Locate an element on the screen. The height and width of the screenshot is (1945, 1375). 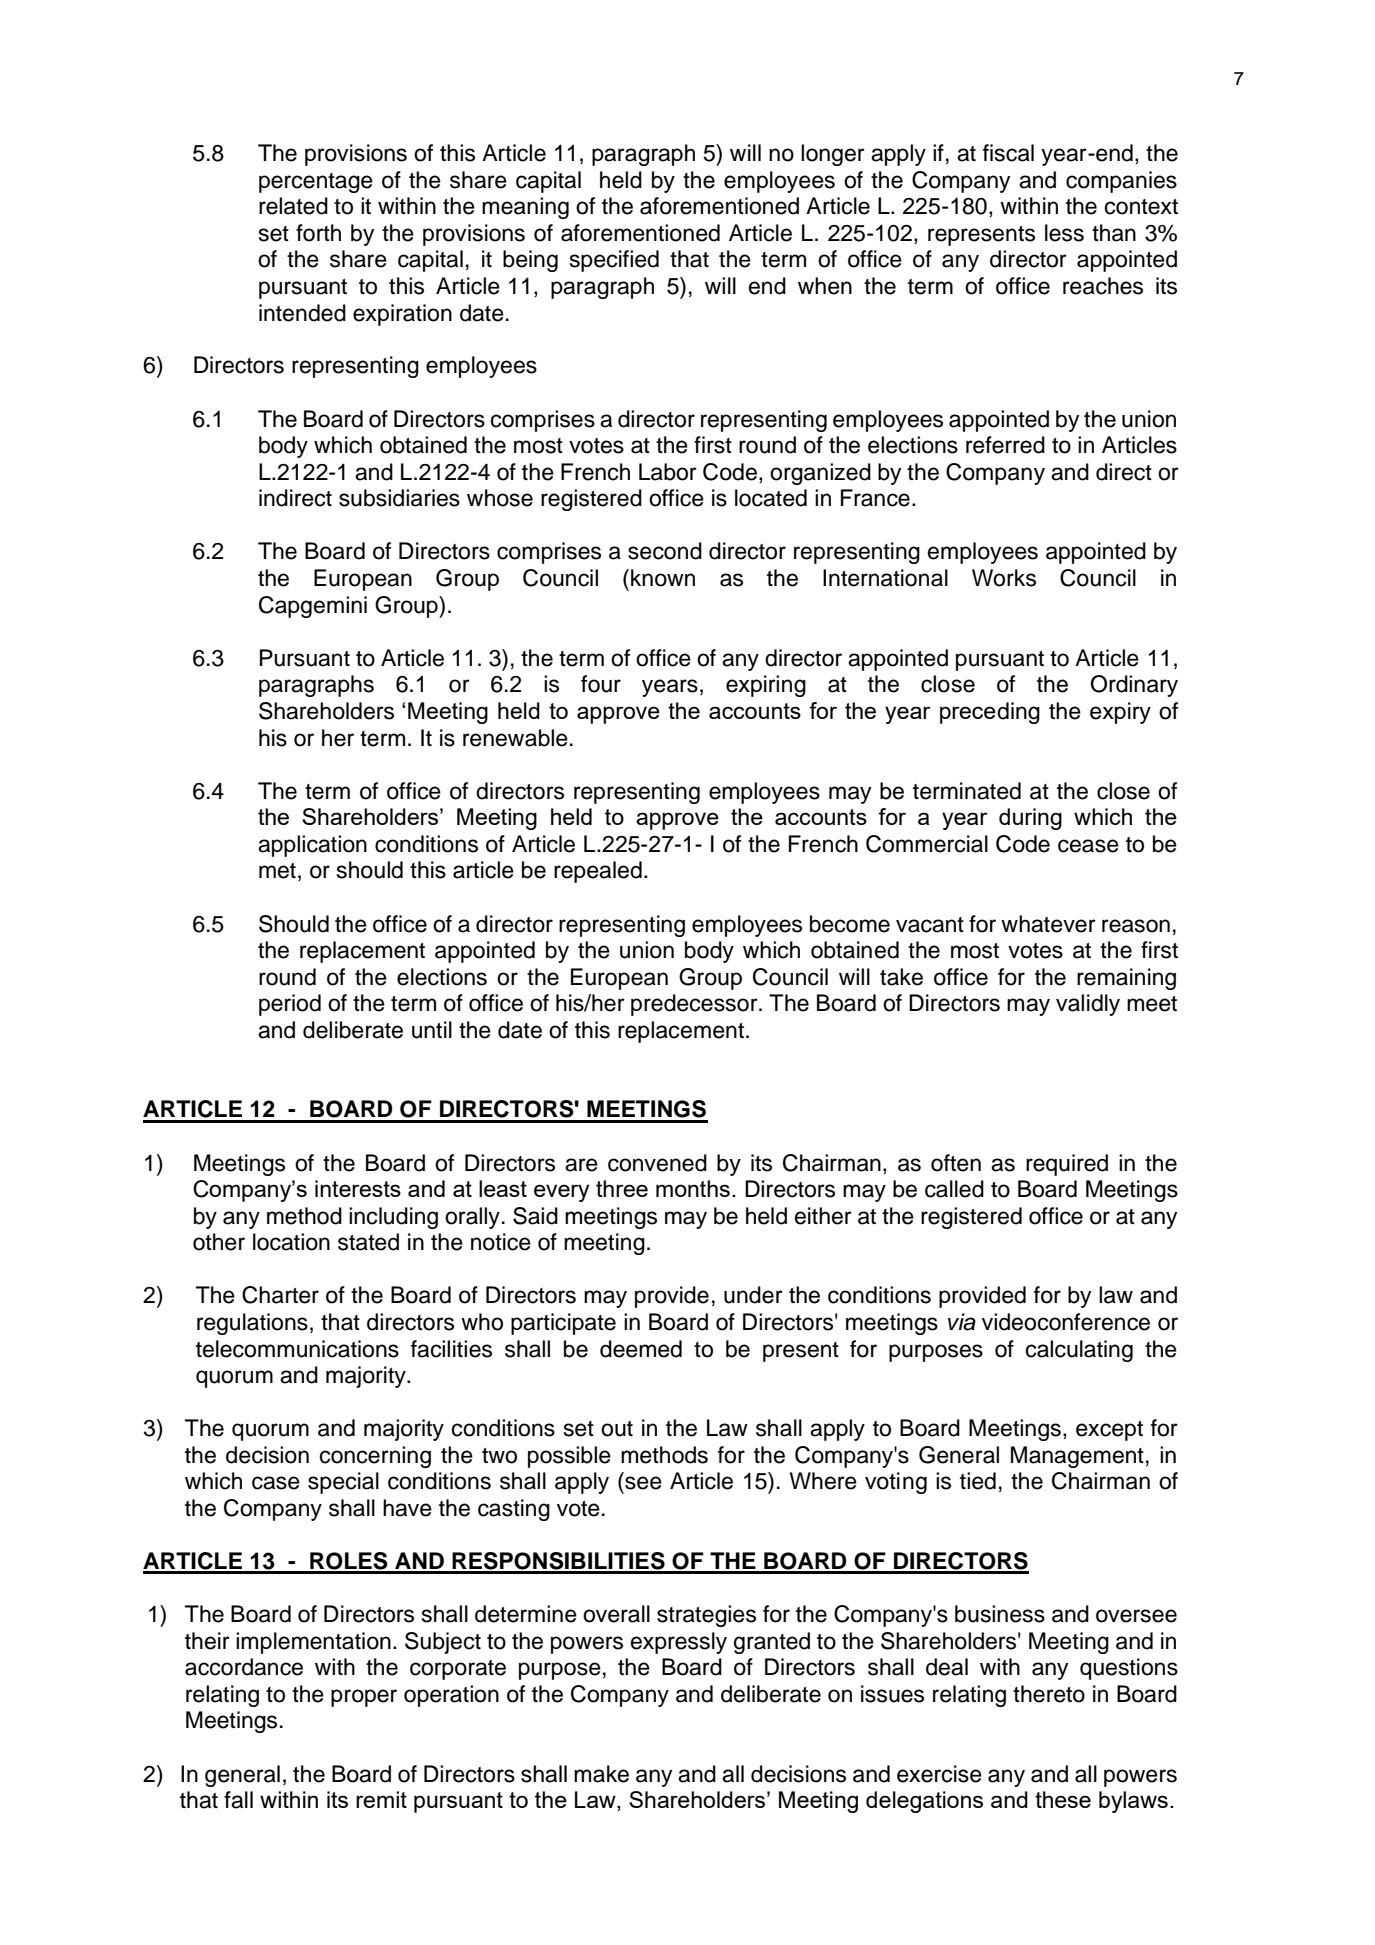
four is located at coordinates (601, 684).
